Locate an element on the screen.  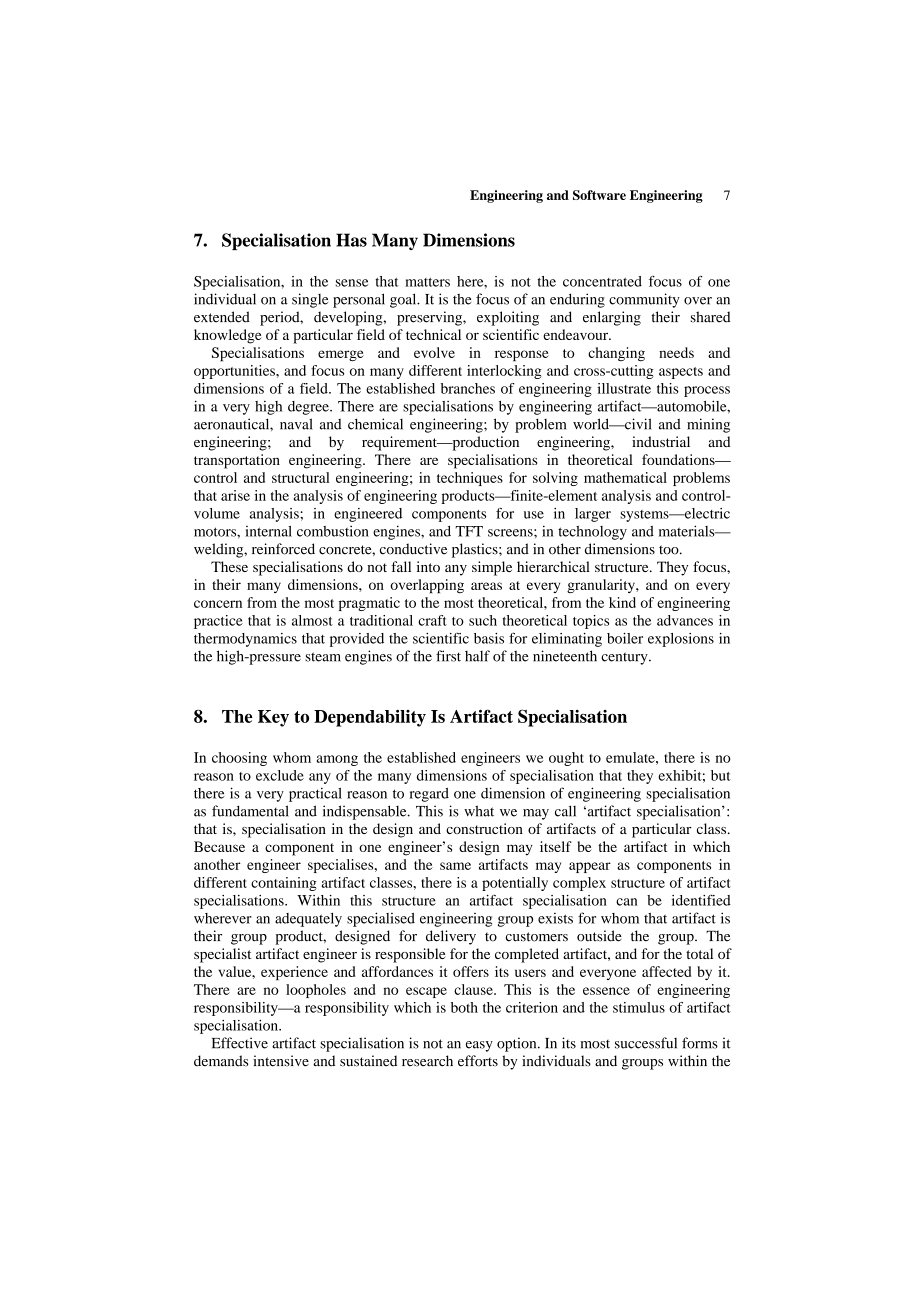
mathematical is located at coordinates (625, 477).
